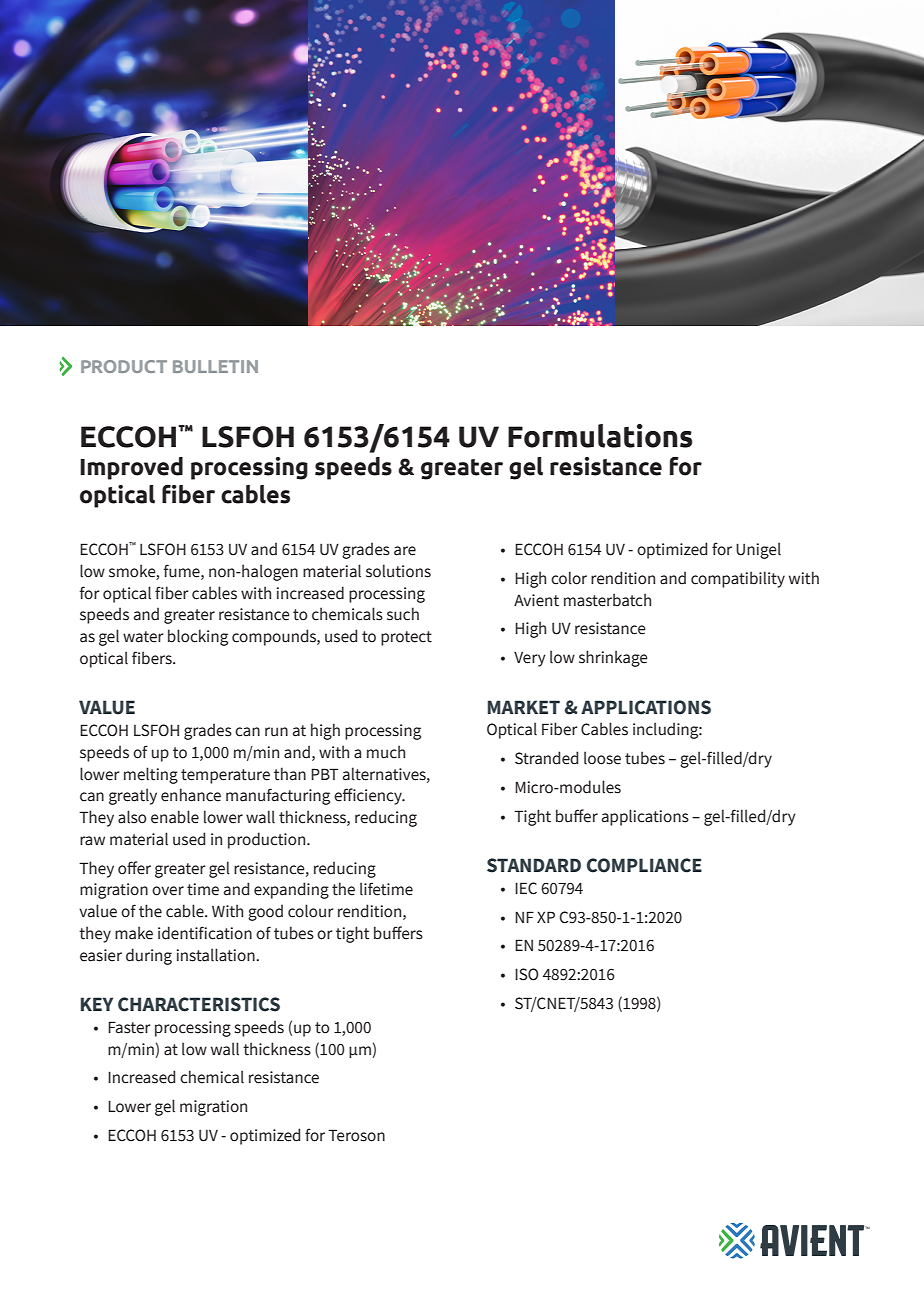 The image size is (924, 1308). What do you see at coordinates (600, 436) in the screenshot?
I see `Formulations` at bounding box center [600, 436].
